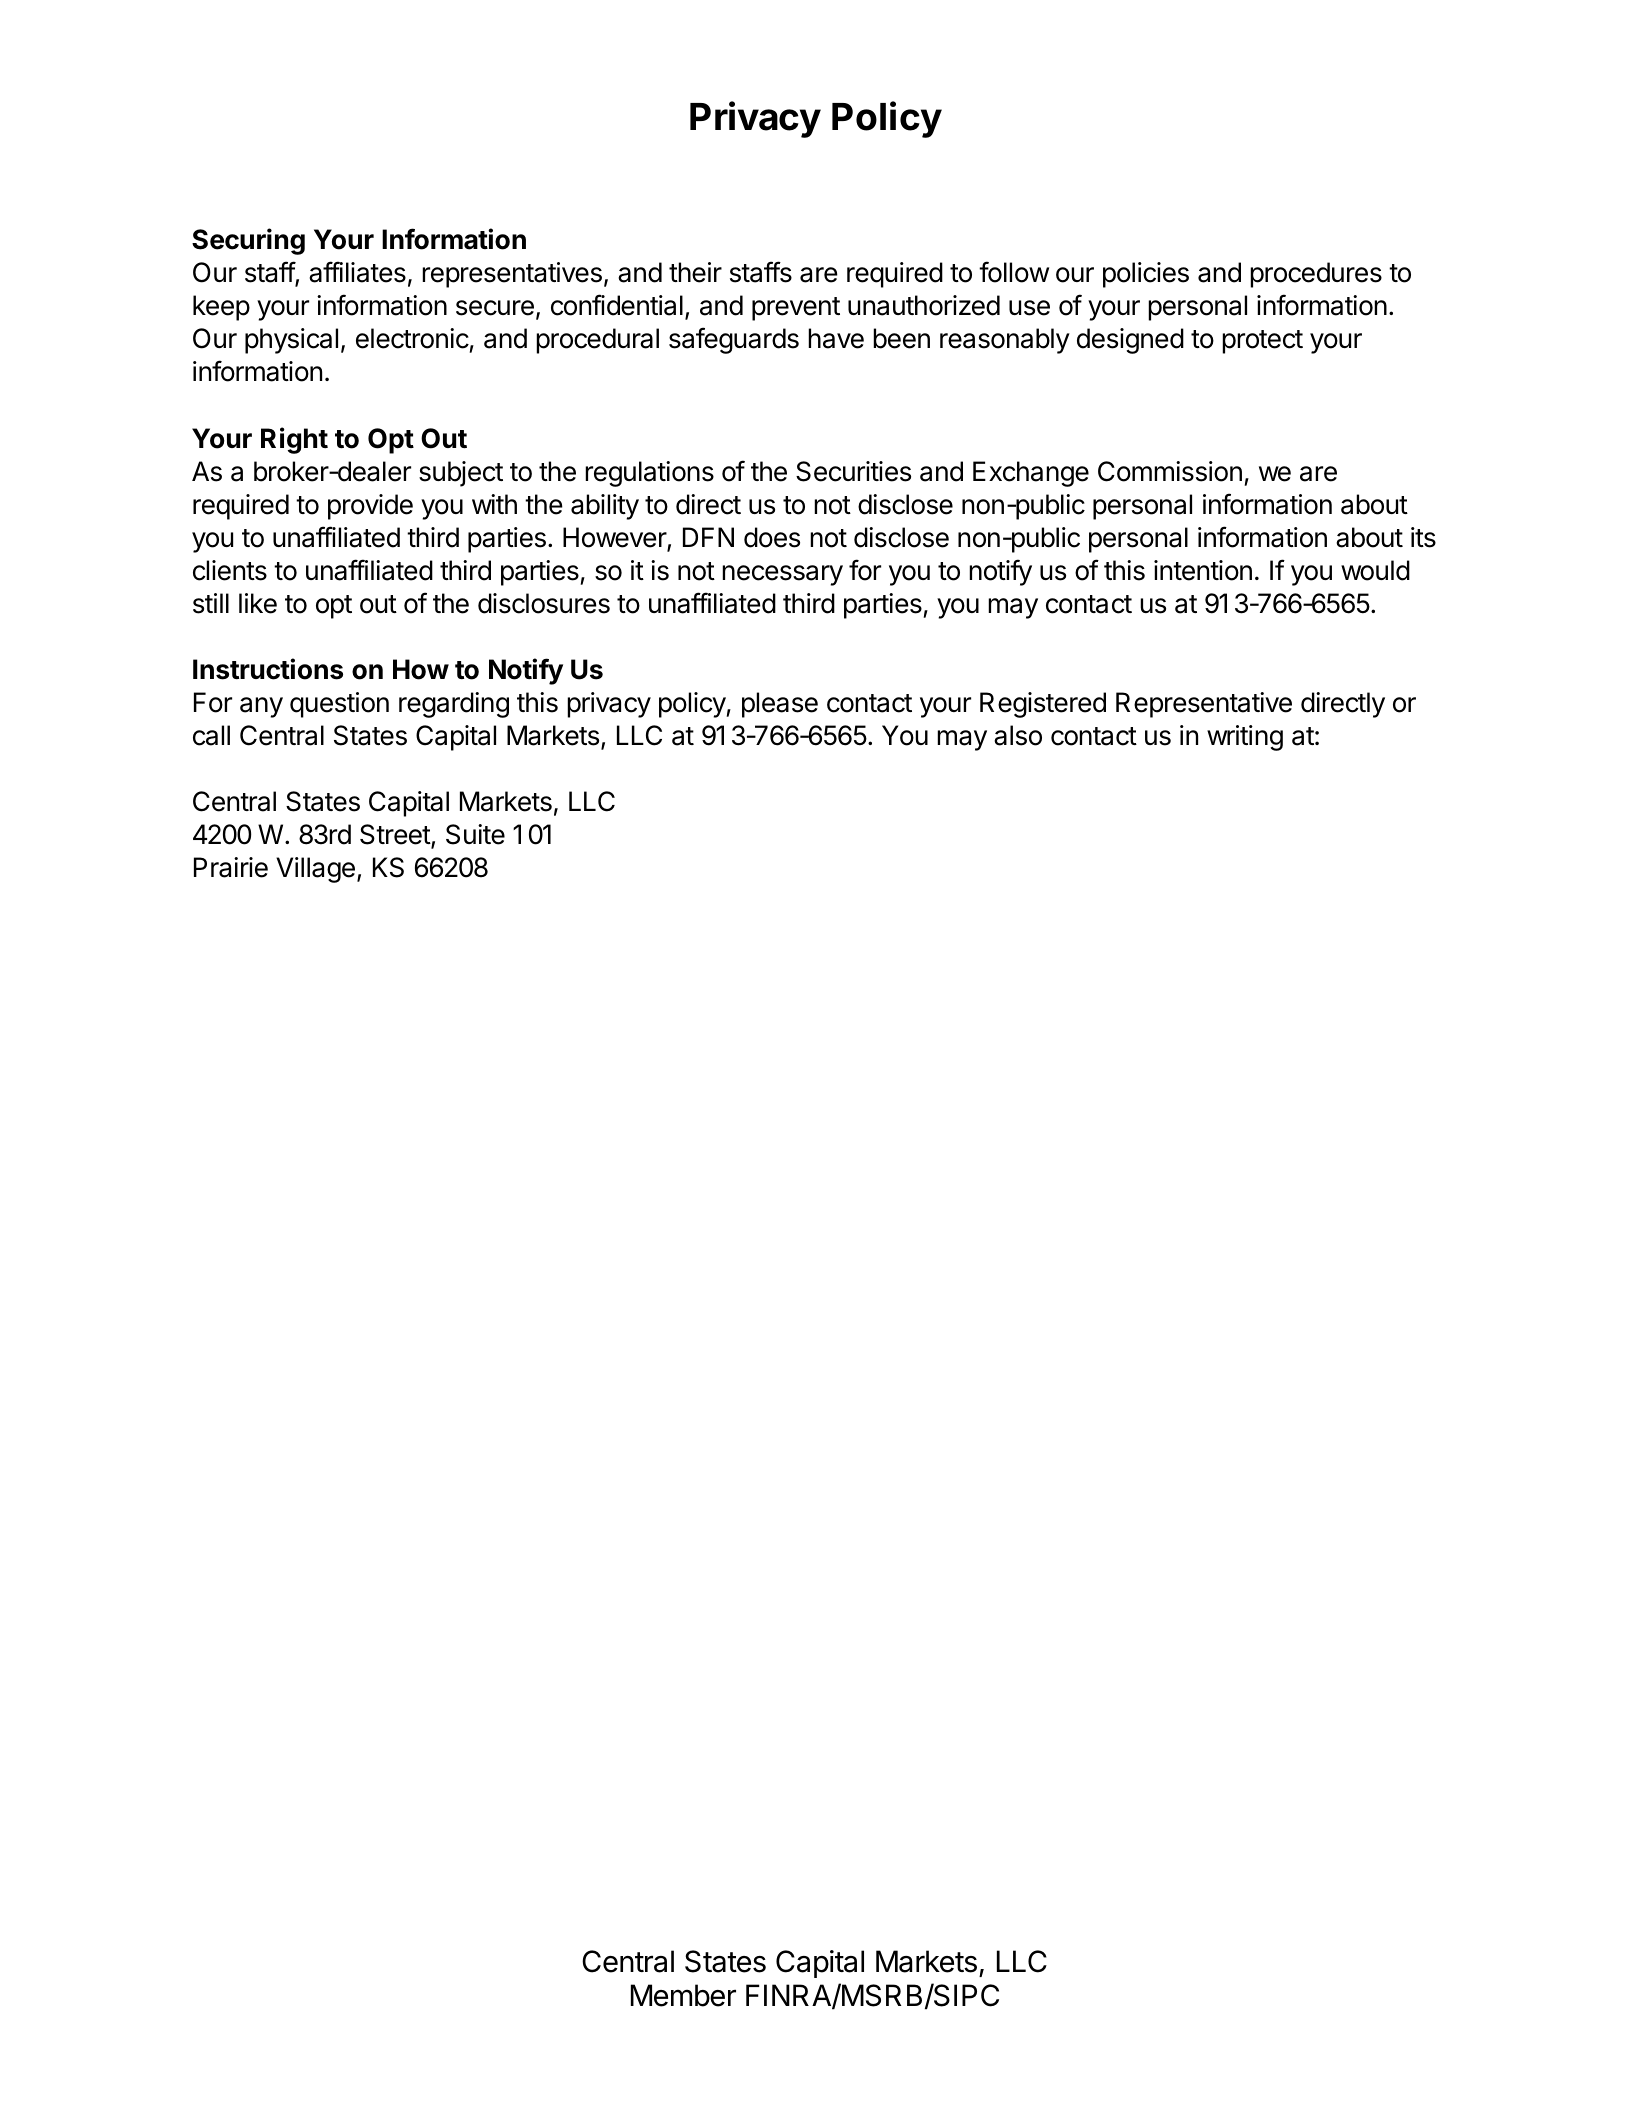 This screenshot has width=1629, height=2108. What do you see at coordinates (231, 867) in the screenshot?
I see `Prairie` at bounding box center [231, 867].
